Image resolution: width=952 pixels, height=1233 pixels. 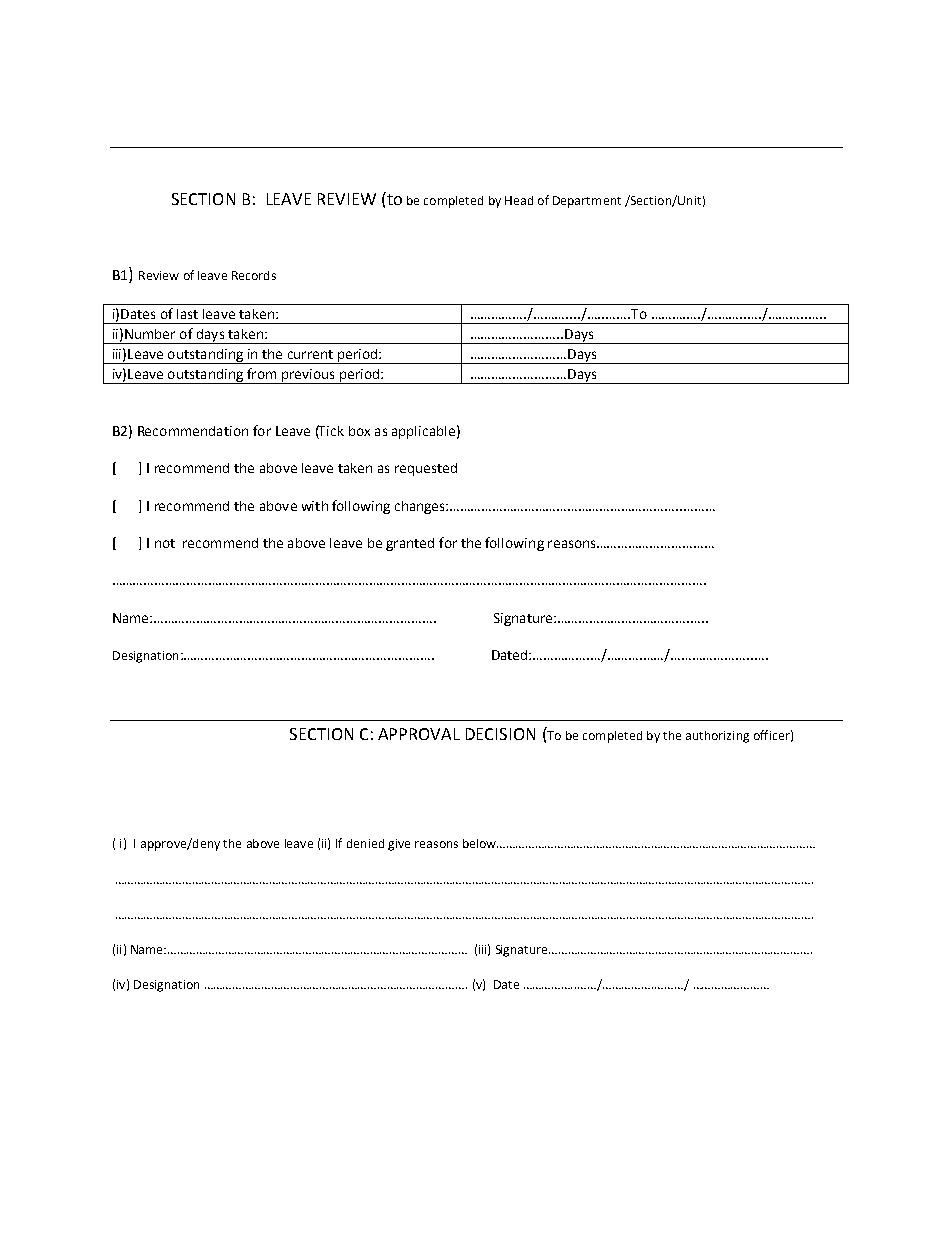 I want to click on box, so click(x=359, y=431).
